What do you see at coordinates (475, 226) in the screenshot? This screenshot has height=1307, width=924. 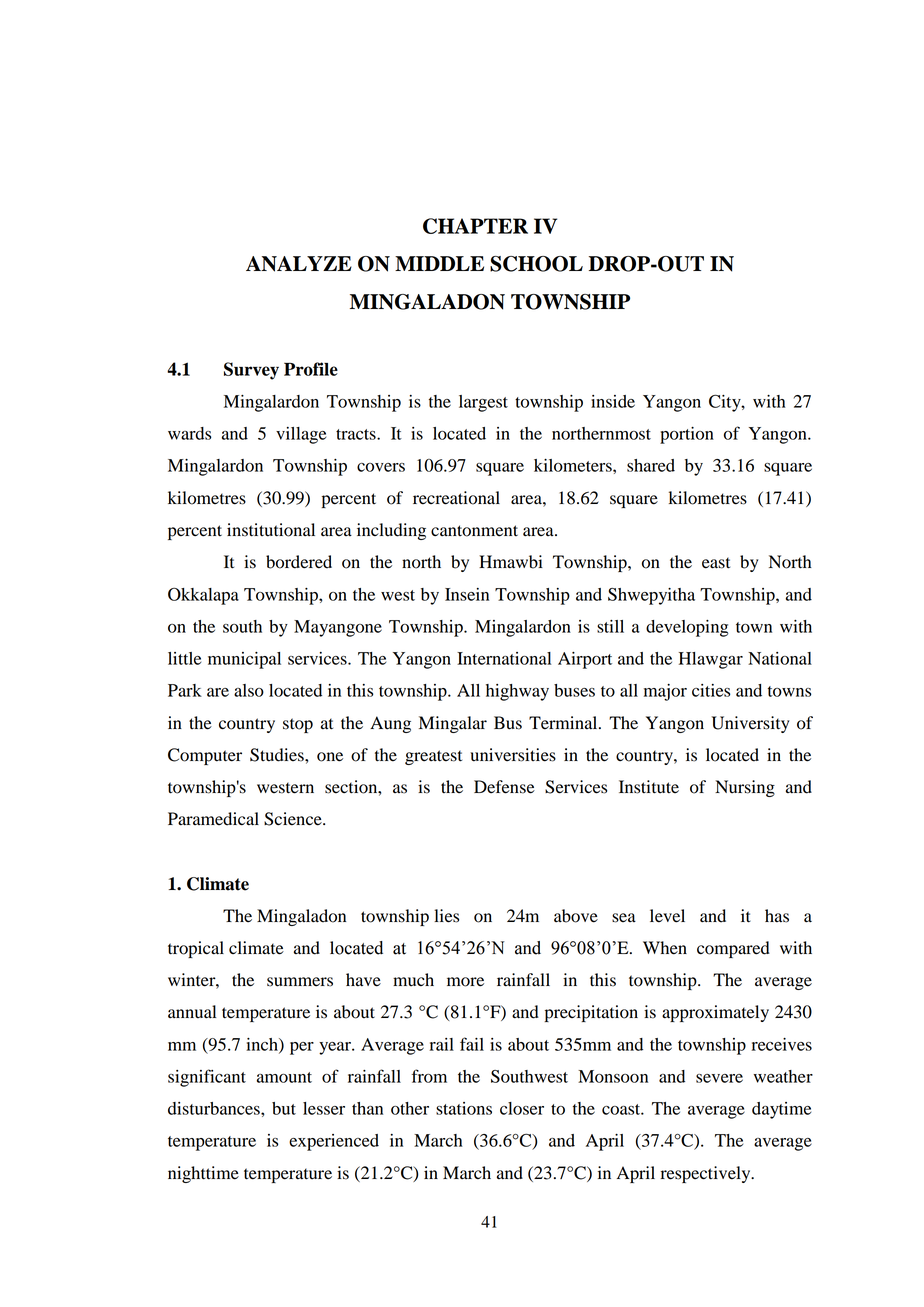 I see `CHAPTER` at bounding box center [475, 226].
